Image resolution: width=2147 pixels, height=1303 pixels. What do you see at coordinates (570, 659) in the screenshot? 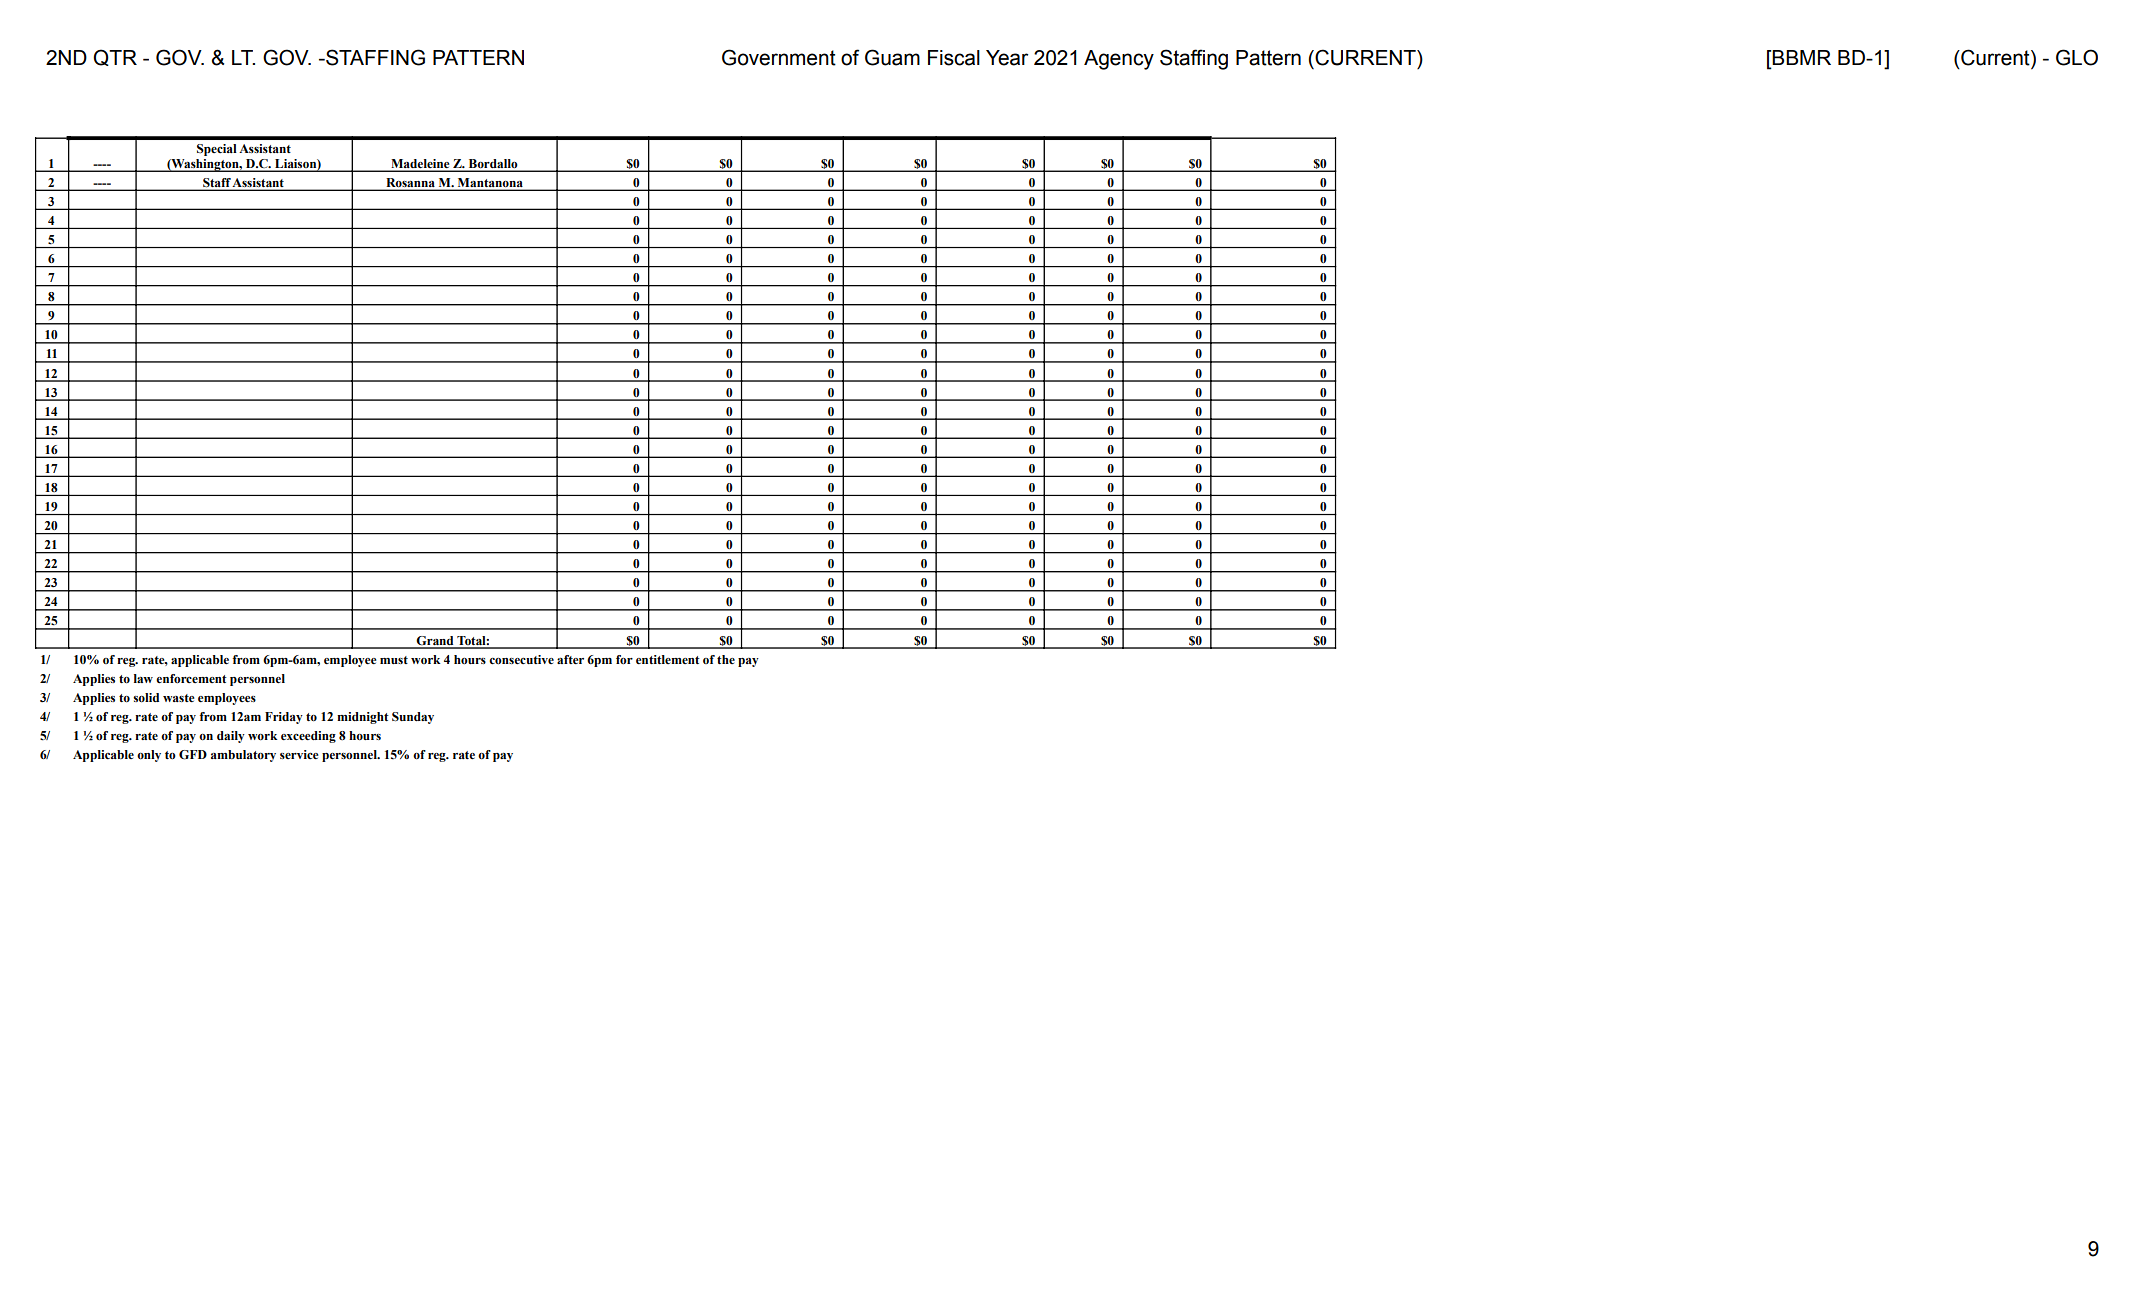
I see `after` at bounding box center [570, 659].
